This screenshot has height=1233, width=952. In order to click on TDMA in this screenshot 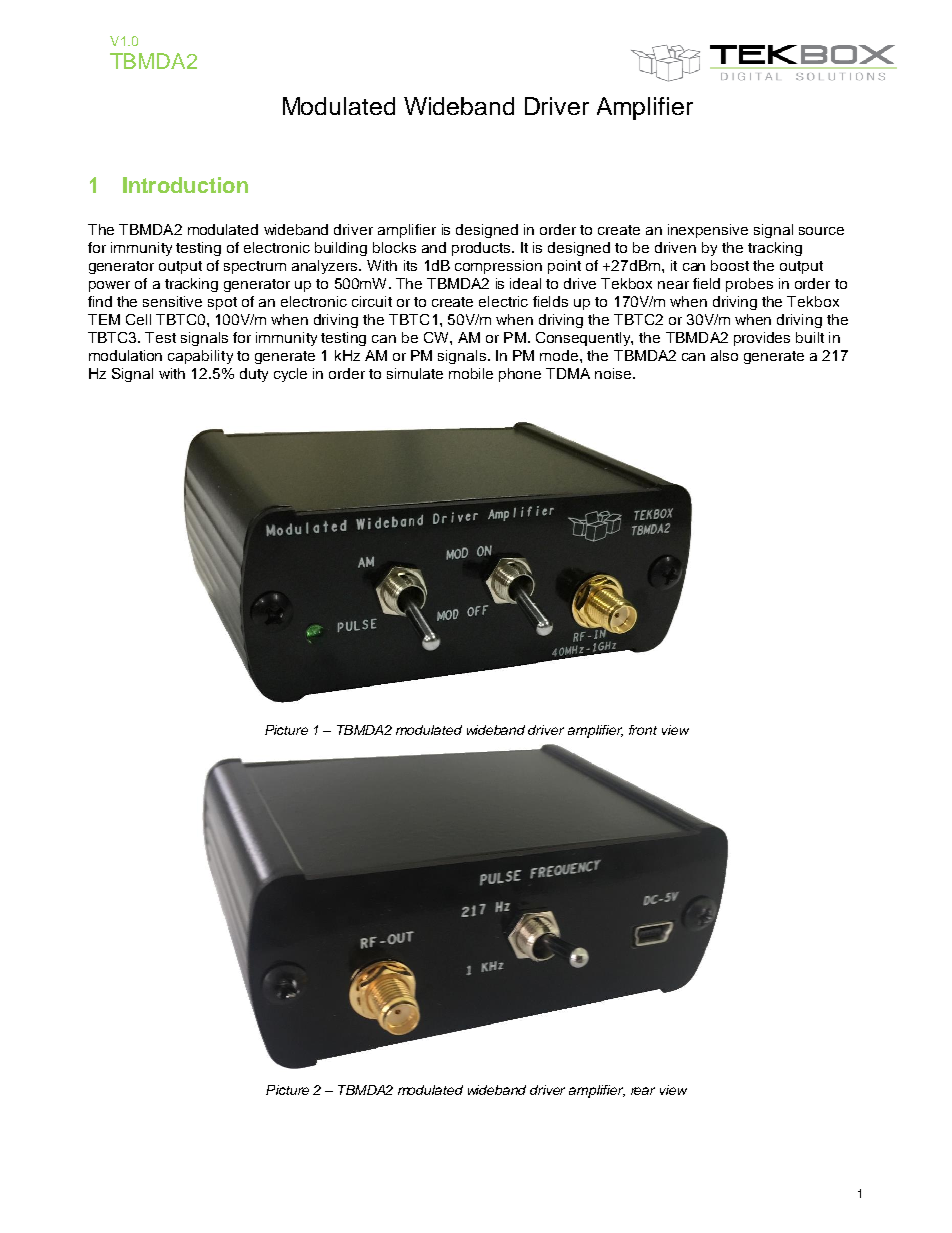, I will do `click(568, 373)`.
